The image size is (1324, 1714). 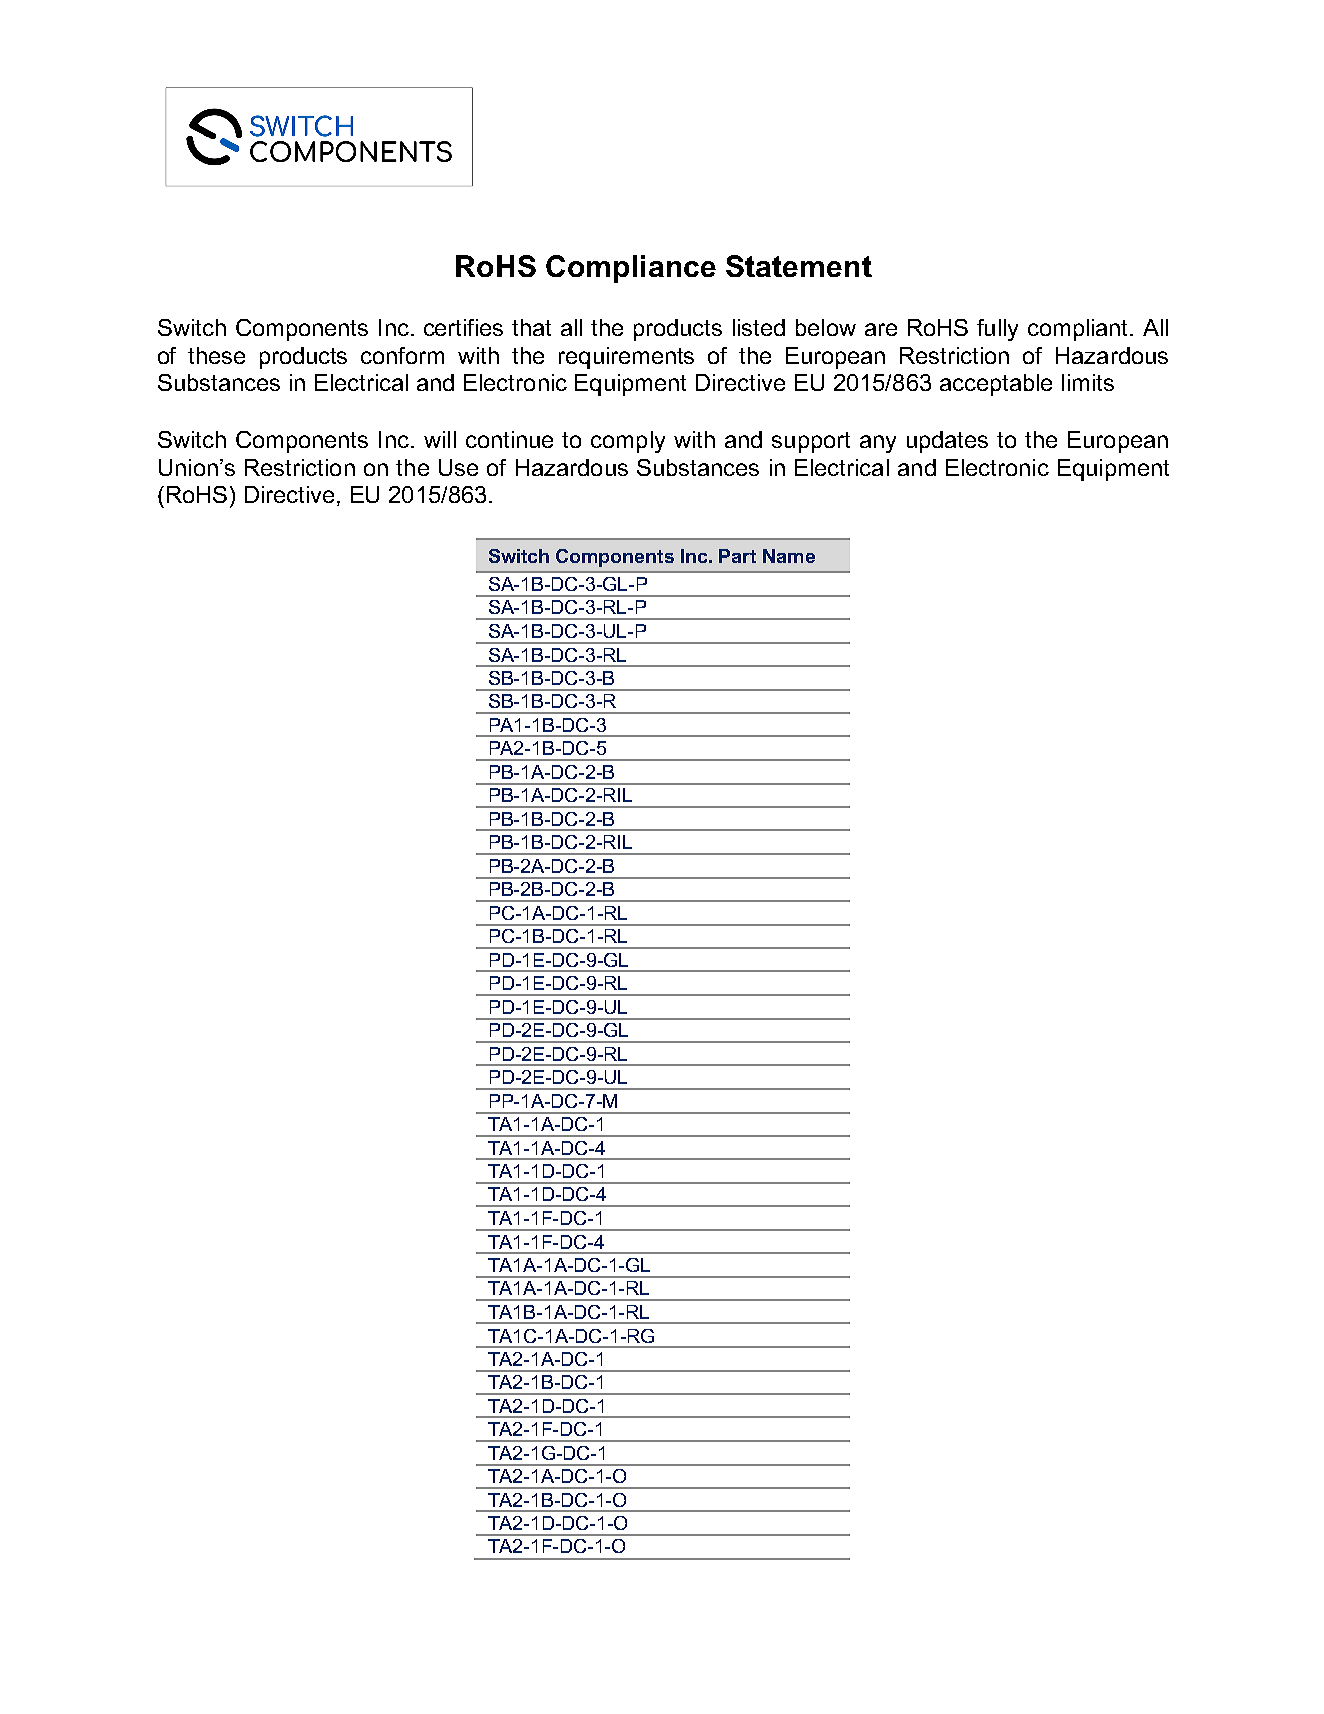 What do you see at coordinates (997, 330) in the document?
I see `fully` at bounding box center [997, 330].
